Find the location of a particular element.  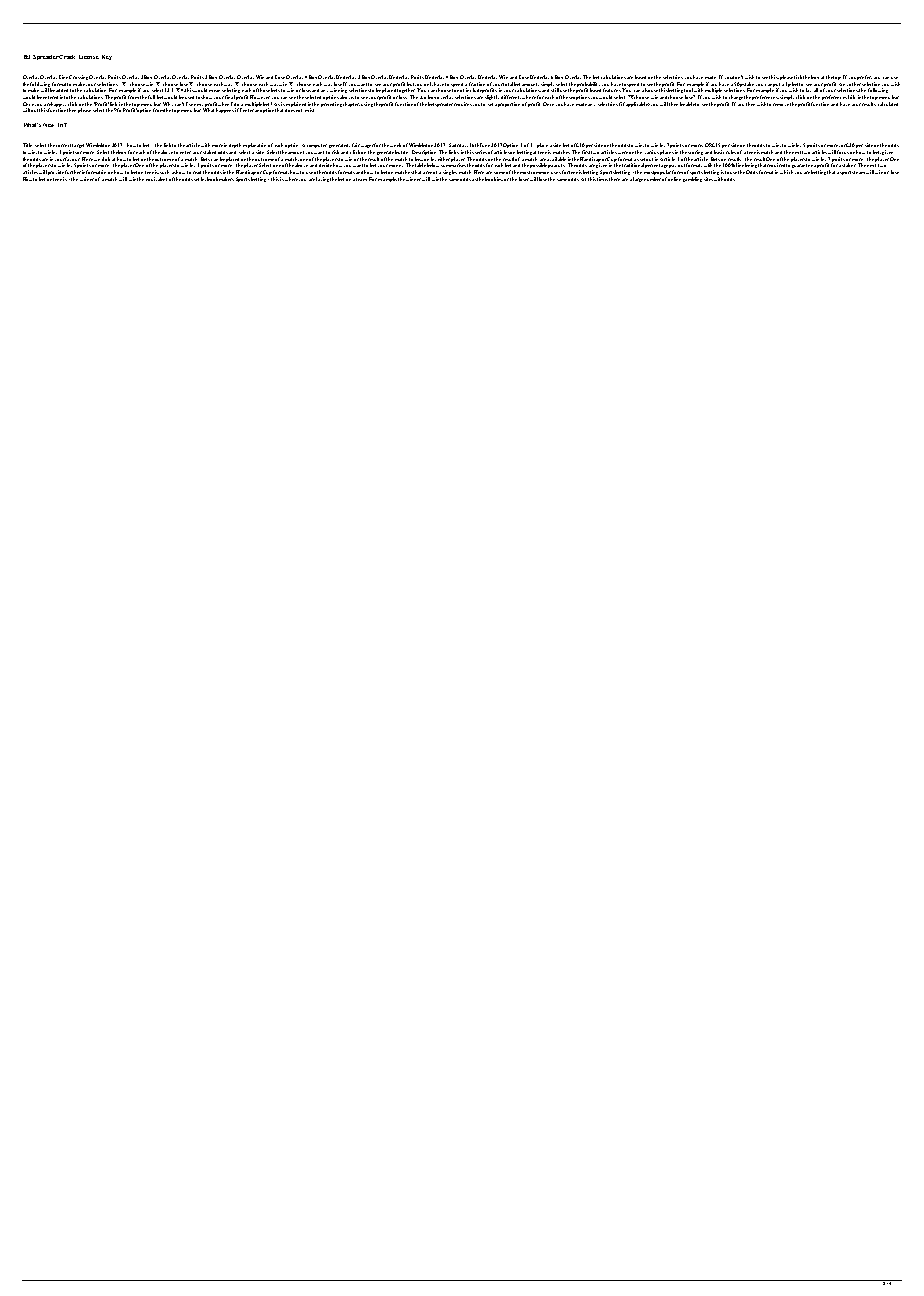

some is located at coordinates (499, 173).
